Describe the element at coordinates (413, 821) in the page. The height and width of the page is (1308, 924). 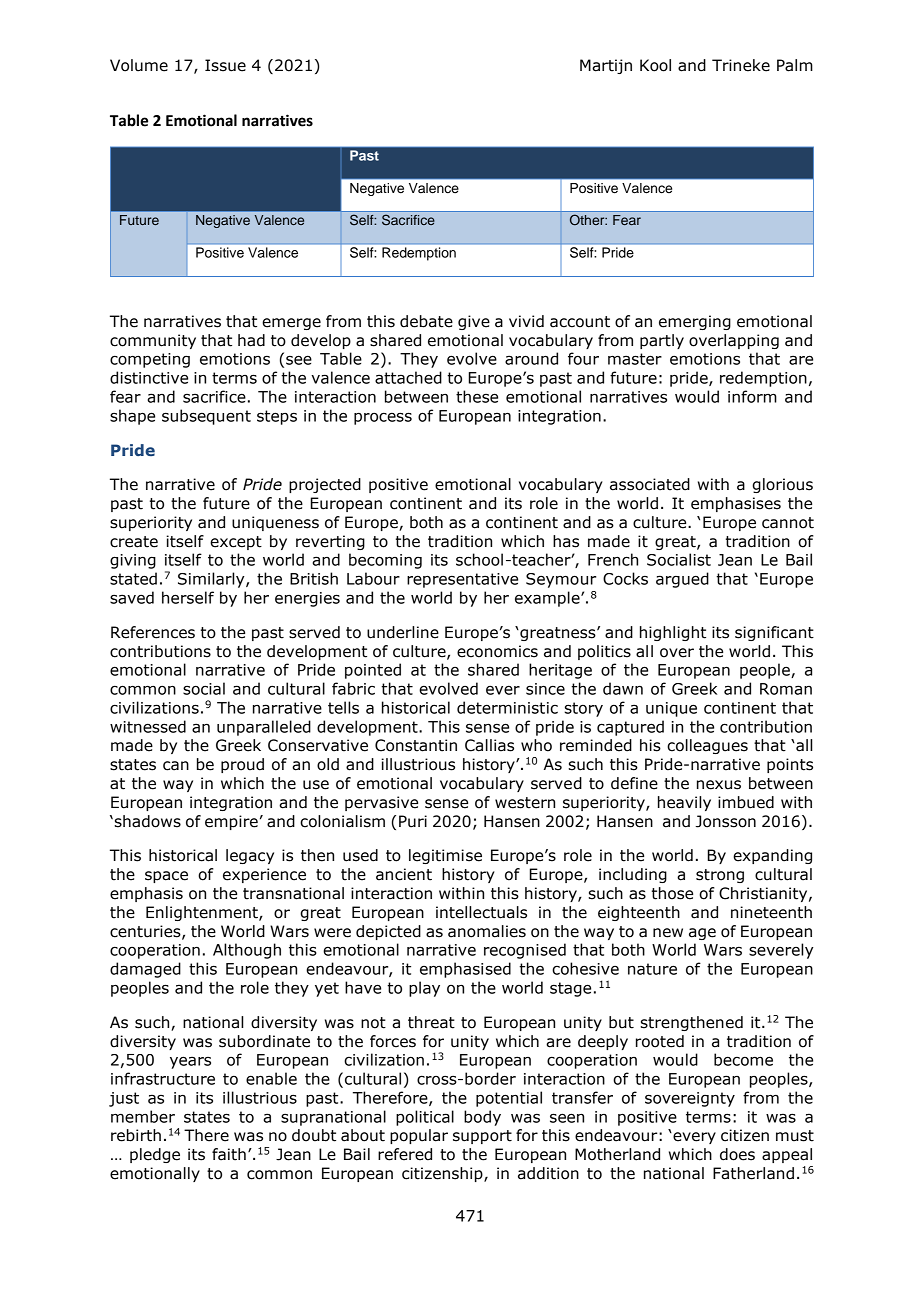
I see `Puri` at that location.
